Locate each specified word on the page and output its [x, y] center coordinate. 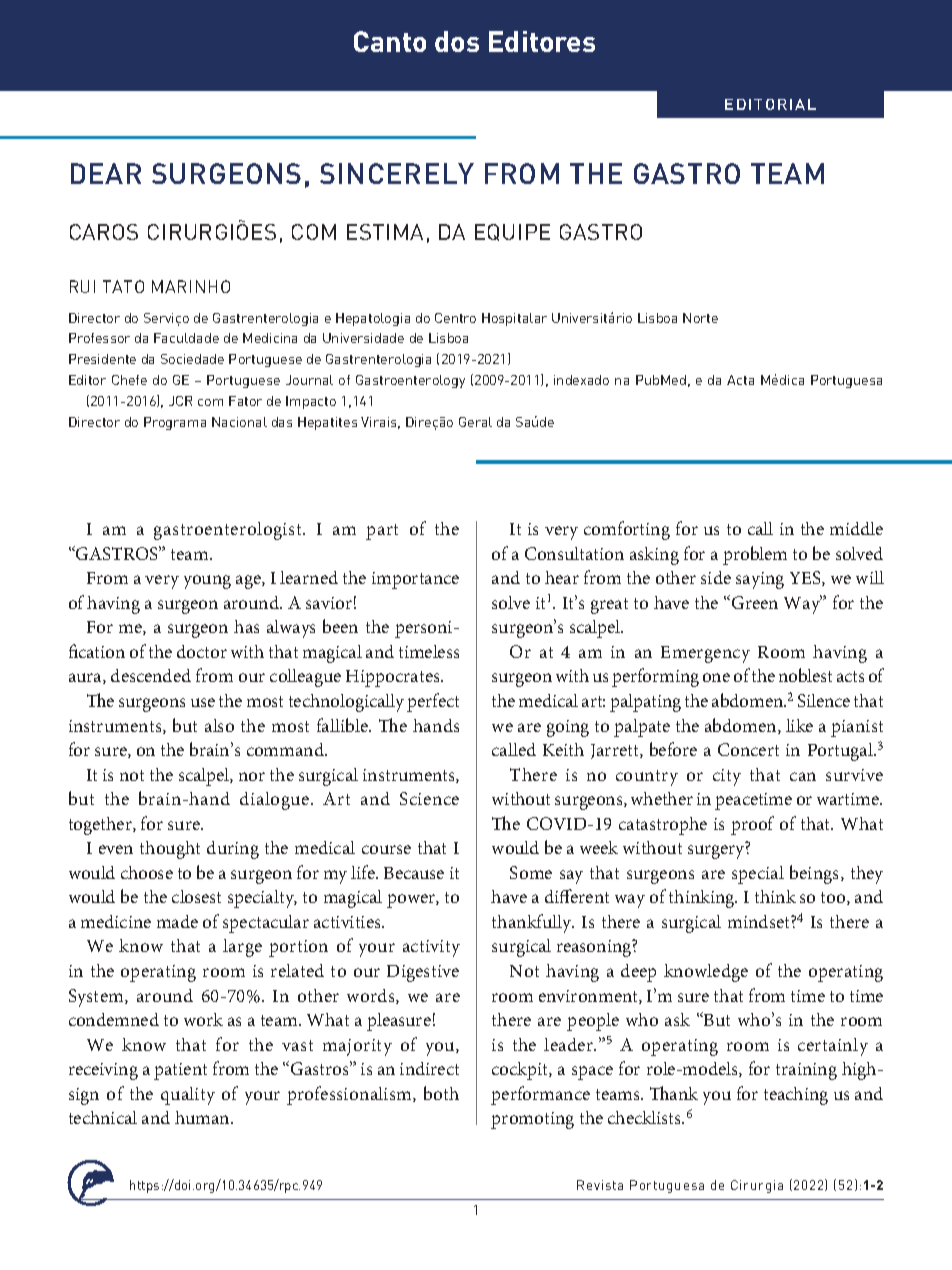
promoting [532, 1120]
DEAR [106, 173]
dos [457, 41]
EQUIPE [512, 232]
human [203, 1117]
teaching [796, 1096]
